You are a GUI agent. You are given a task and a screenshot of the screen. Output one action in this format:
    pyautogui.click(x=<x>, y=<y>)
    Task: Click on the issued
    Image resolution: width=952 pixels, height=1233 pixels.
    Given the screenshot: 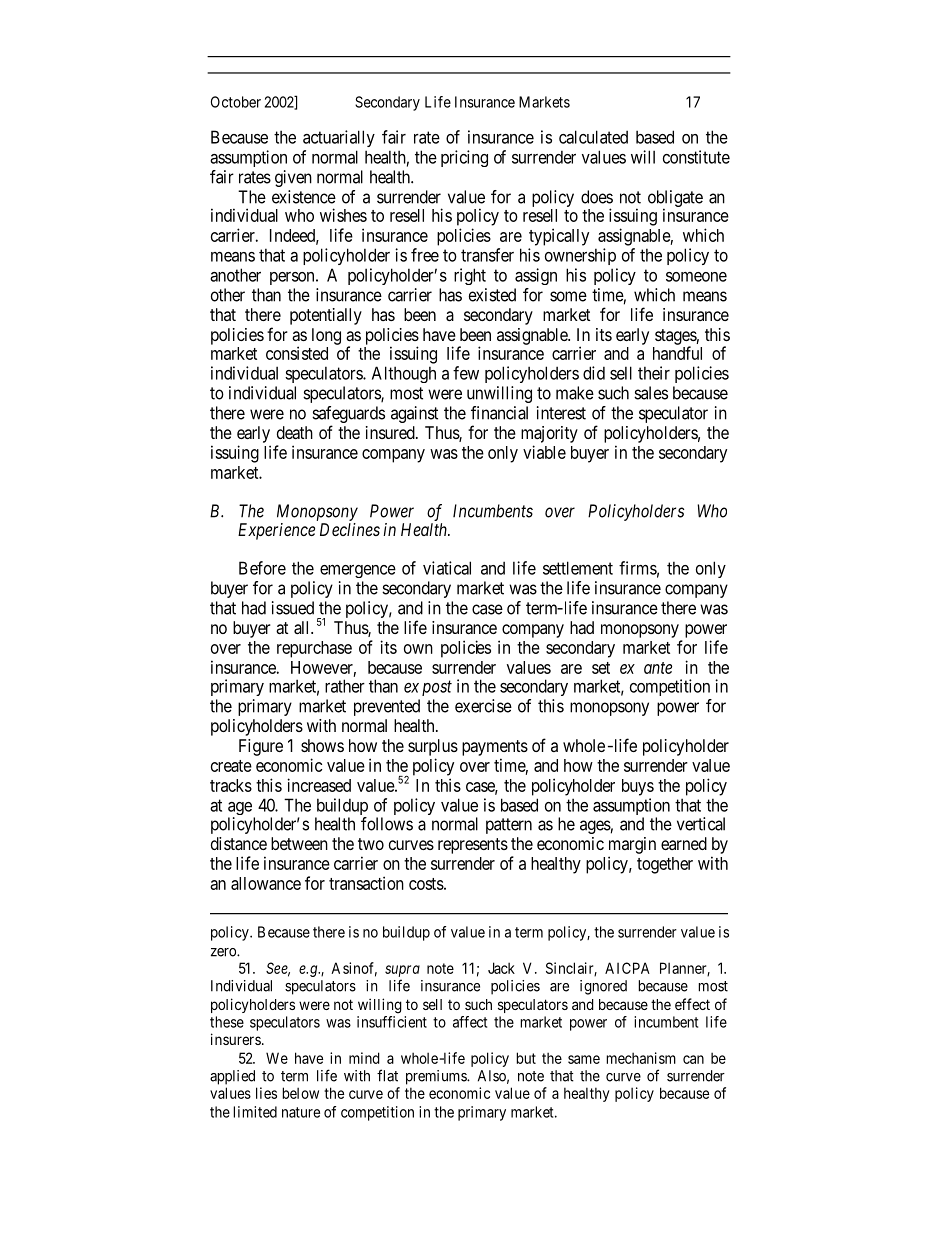 What is the action you would take?
    pyautogui.click(x=293, y=608)
